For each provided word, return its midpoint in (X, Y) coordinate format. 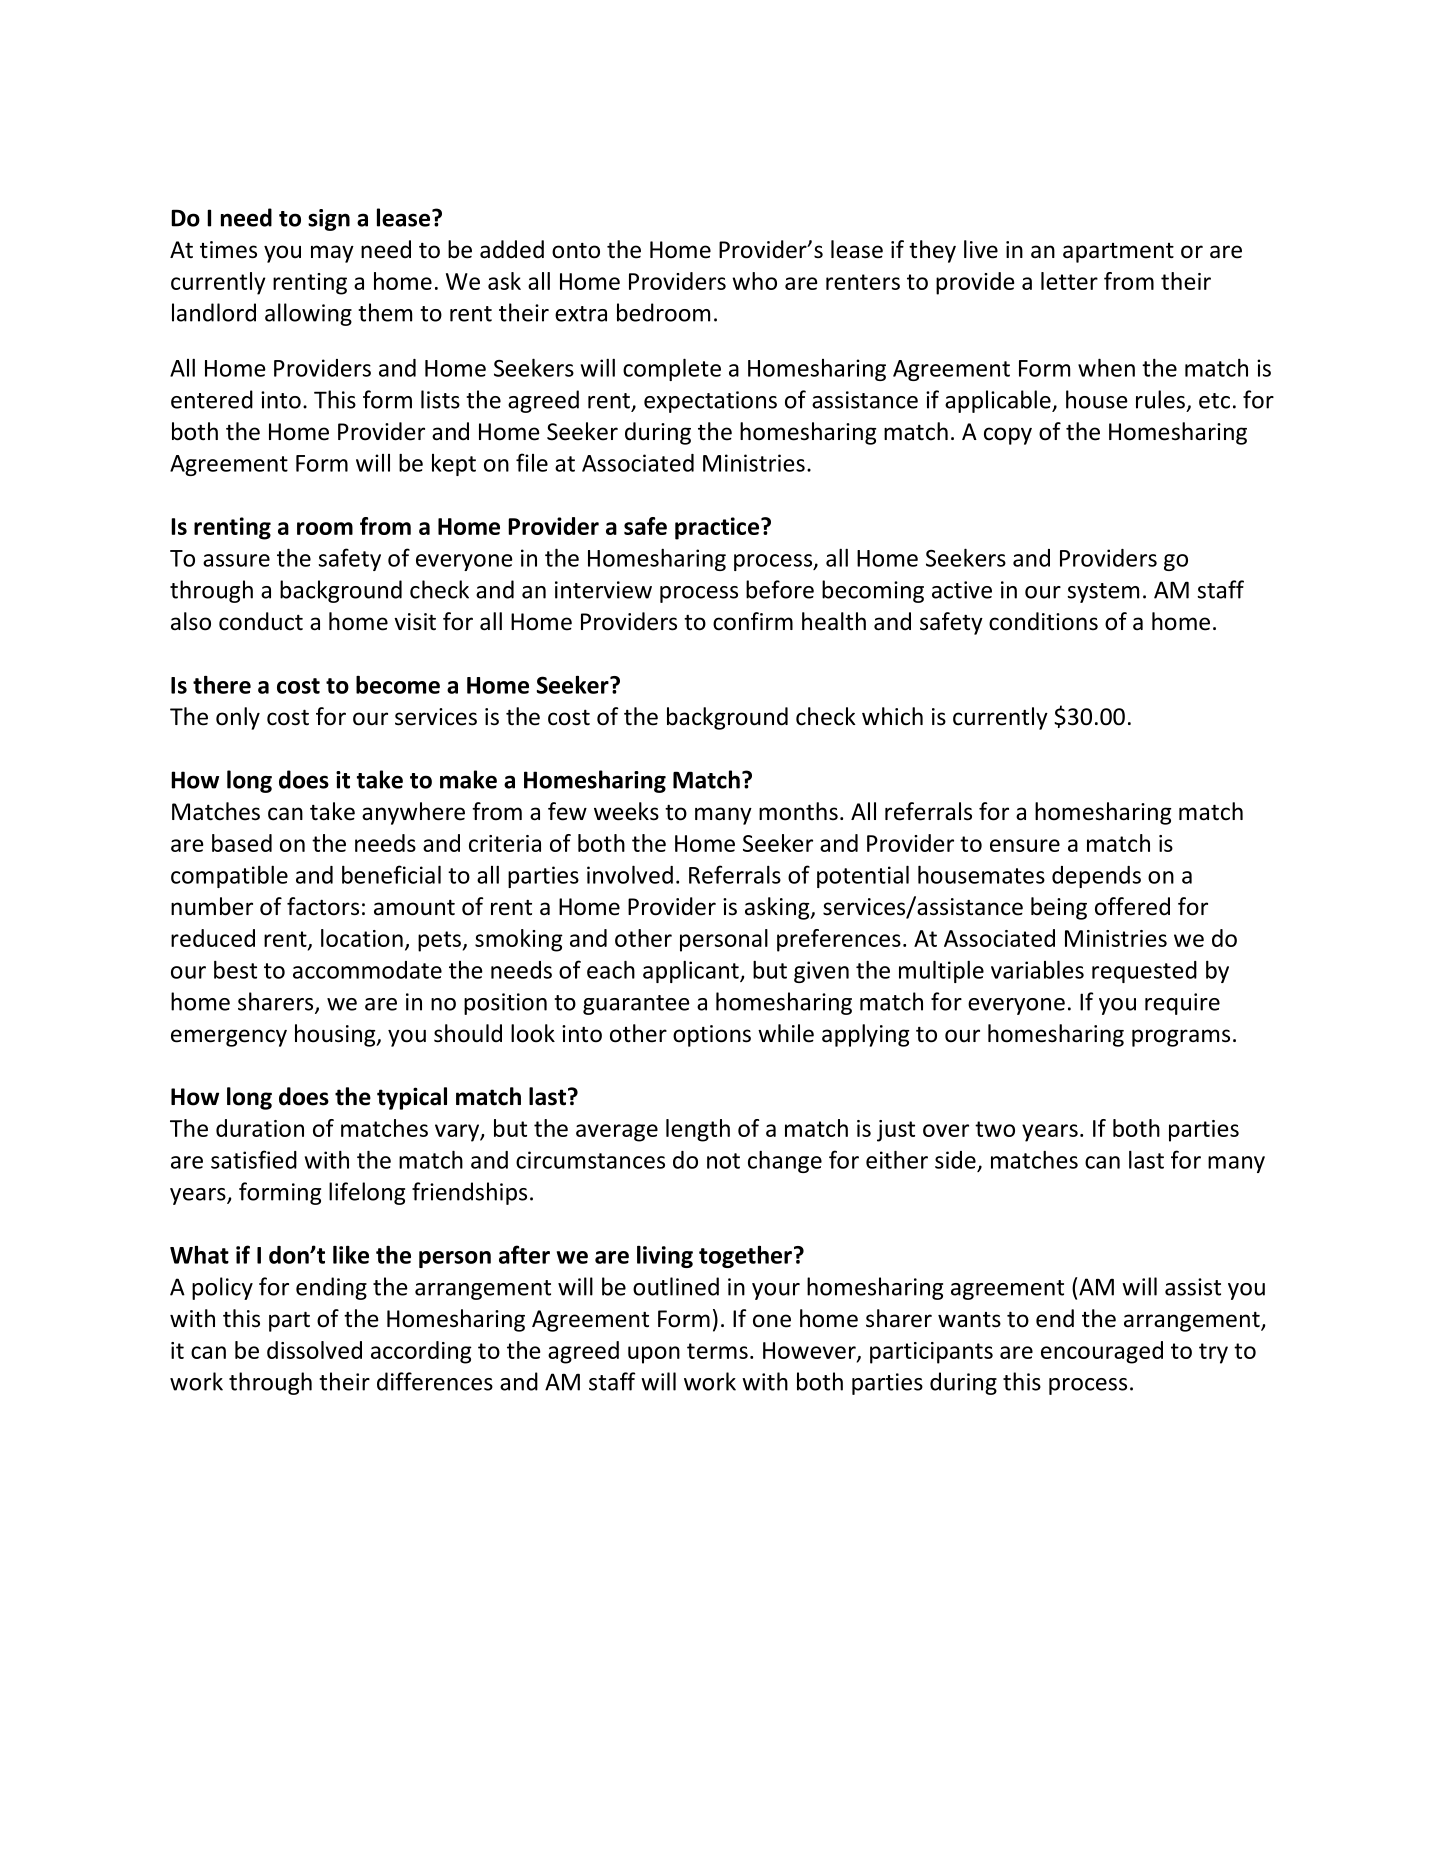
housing (336, 1035)
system (1103, 593)
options (712, 1036)
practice (717, 528)
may (332, 254)
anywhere (413, 813)
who (754, 281)
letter (1069, 281)
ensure (1025, 845)
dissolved (314, 1350)
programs (1181, 1038)
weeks (626, 811)
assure (236, 560)
